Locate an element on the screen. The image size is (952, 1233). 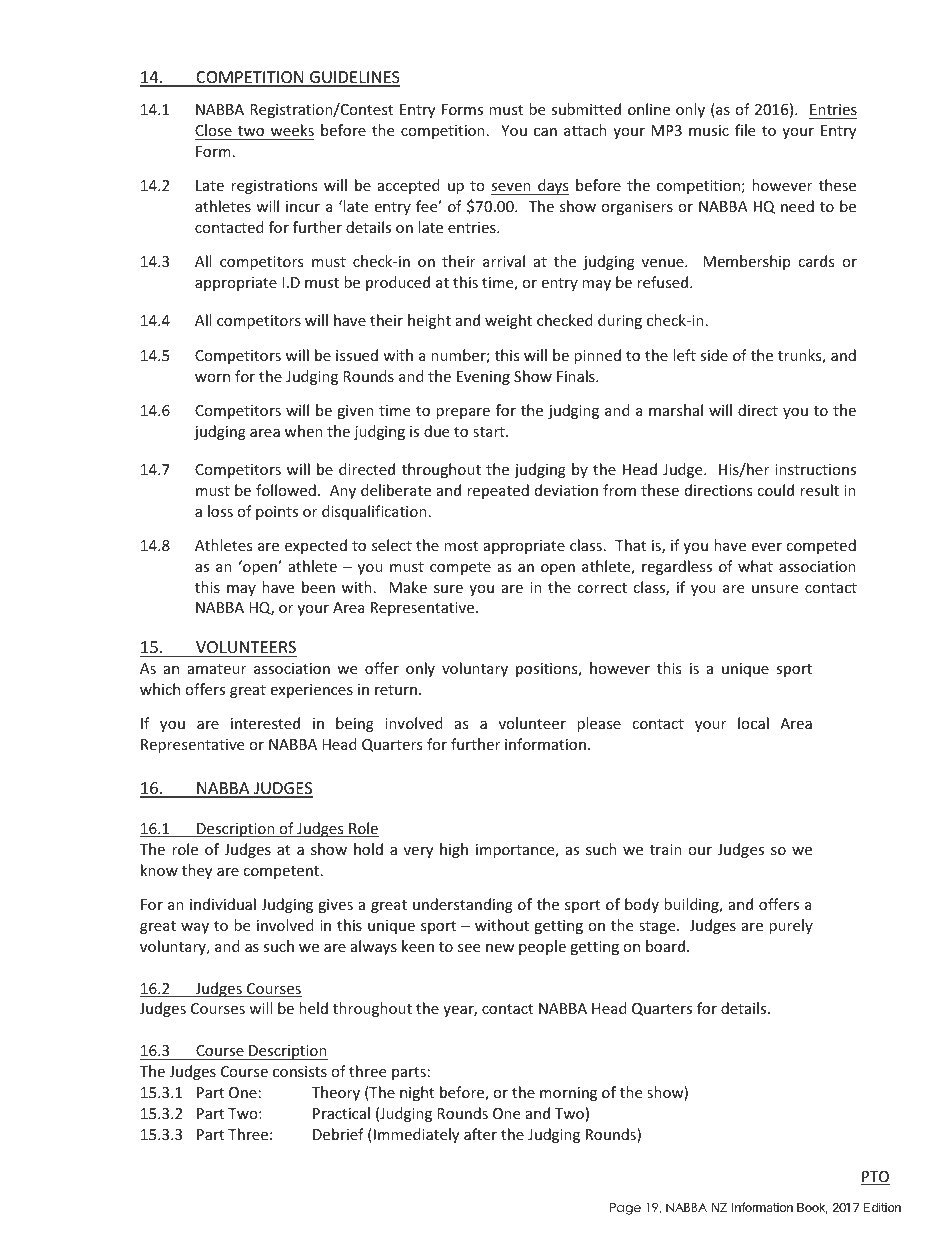
followed is located at coordinates (286, 490).
